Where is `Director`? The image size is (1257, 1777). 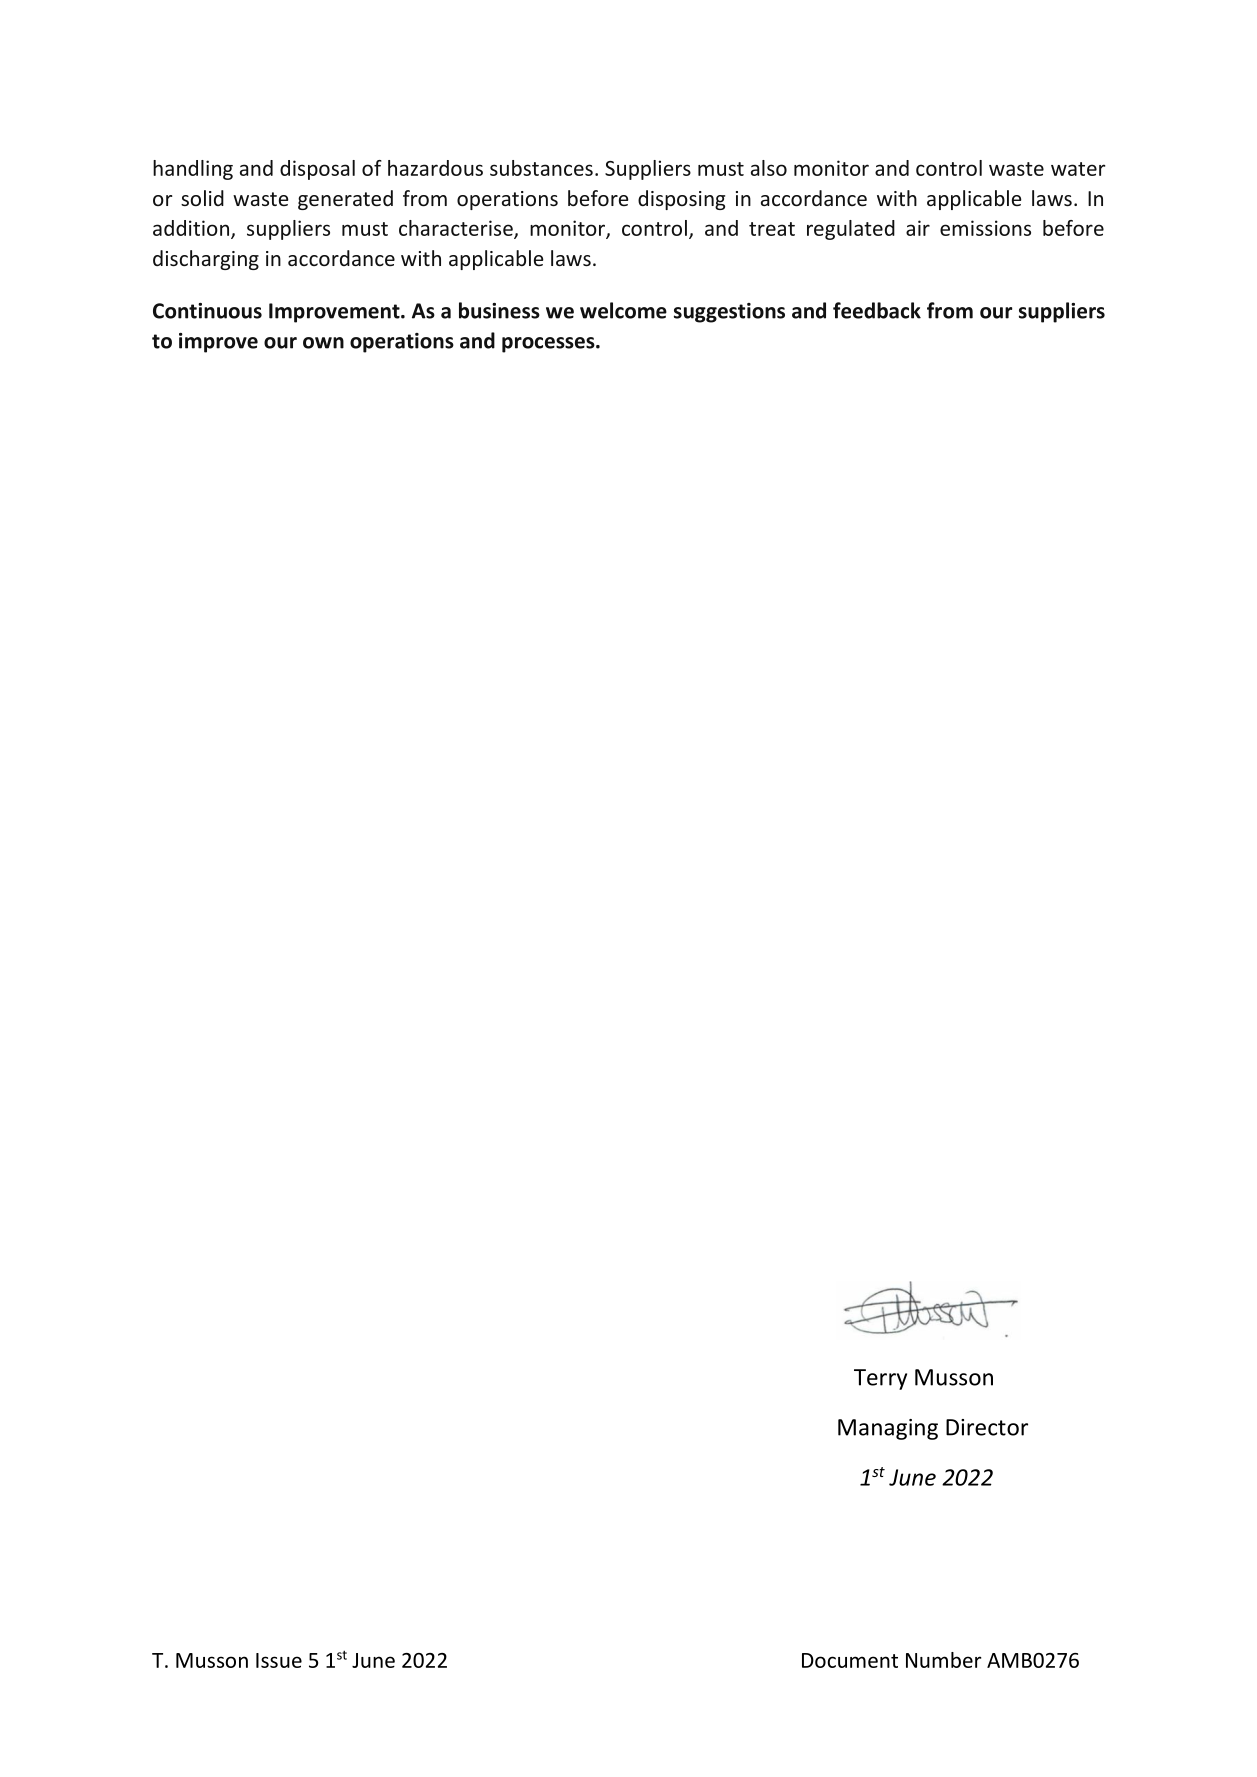
Director is located at coordinates (987, 1427).
